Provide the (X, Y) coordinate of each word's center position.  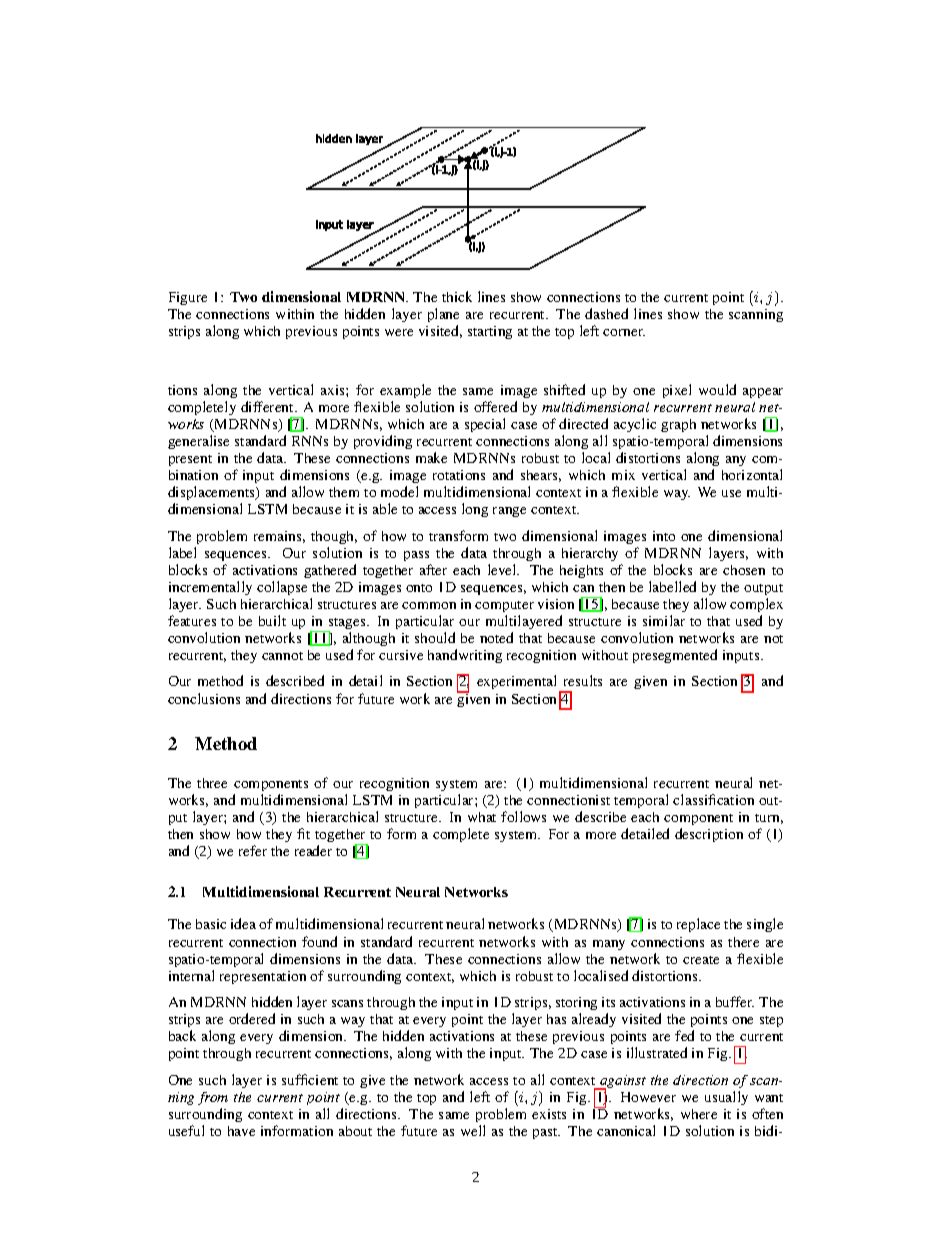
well (473, 1130)
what (482, 817)
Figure (188, 298)
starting (490, 332)
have (241, 1131)
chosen (744, 570)
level (503, 569)
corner (624, 332)
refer (253, 850)
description (709, 835)
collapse (282, 588)
